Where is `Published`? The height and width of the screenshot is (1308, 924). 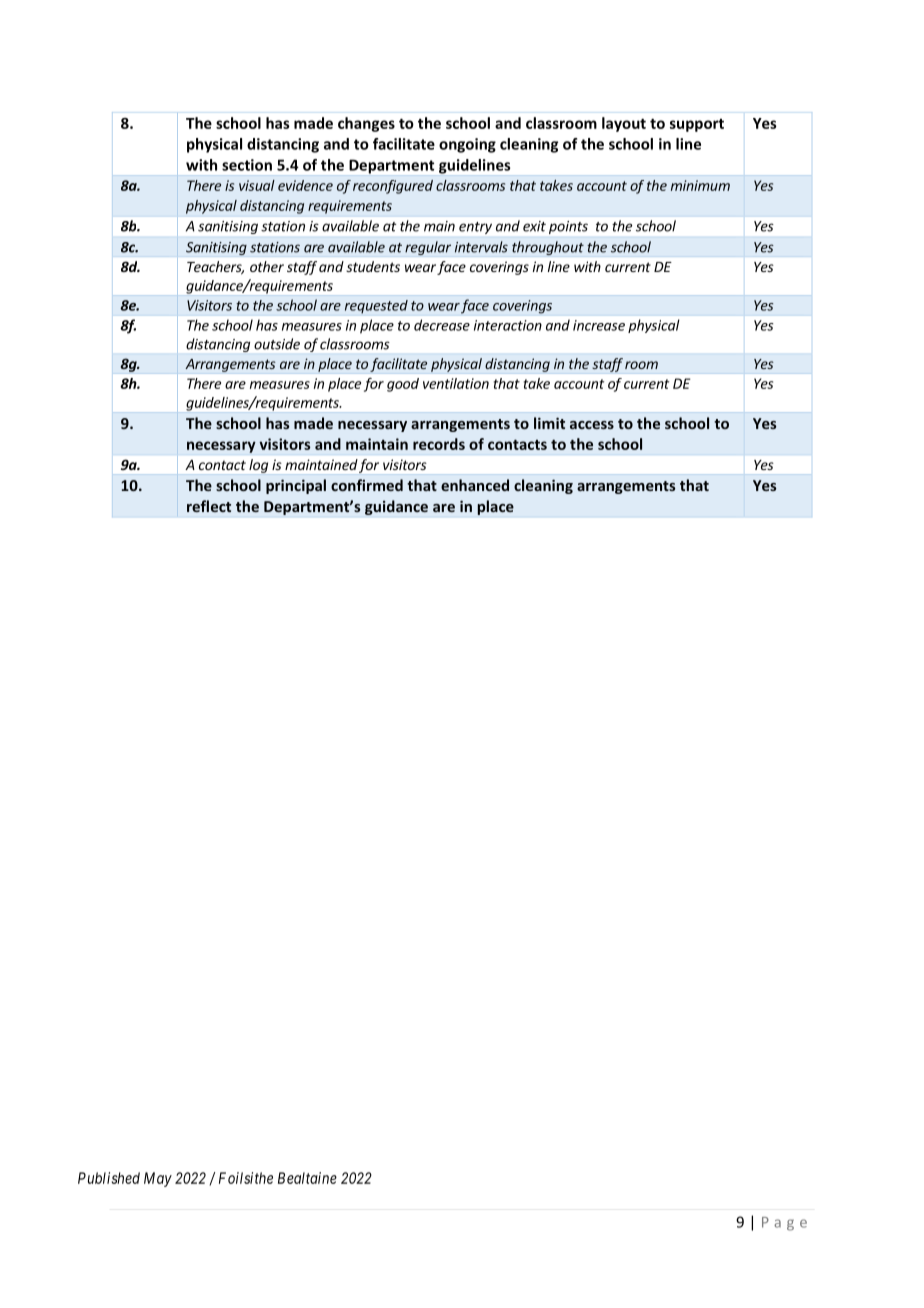 Published is located at coordinates (109, 1178).
